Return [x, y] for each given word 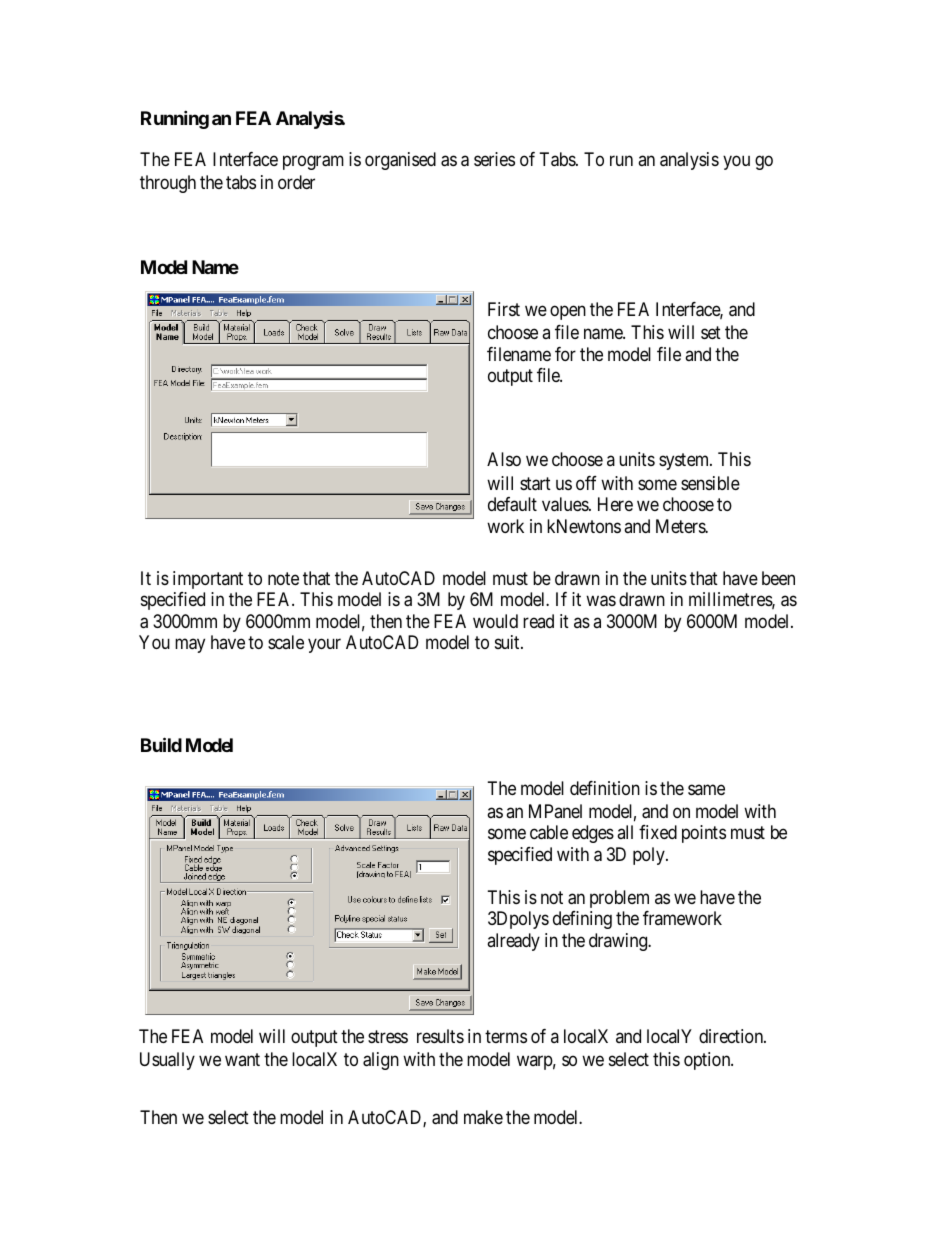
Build [161, 744]
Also [504, 459]
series [494, 159]
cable [549, 832]
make [483, 1117]
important [208, 580]
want [242, 1059]
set [711, 332]
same [706, 789]
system [685, 461]
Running [175, 119]
